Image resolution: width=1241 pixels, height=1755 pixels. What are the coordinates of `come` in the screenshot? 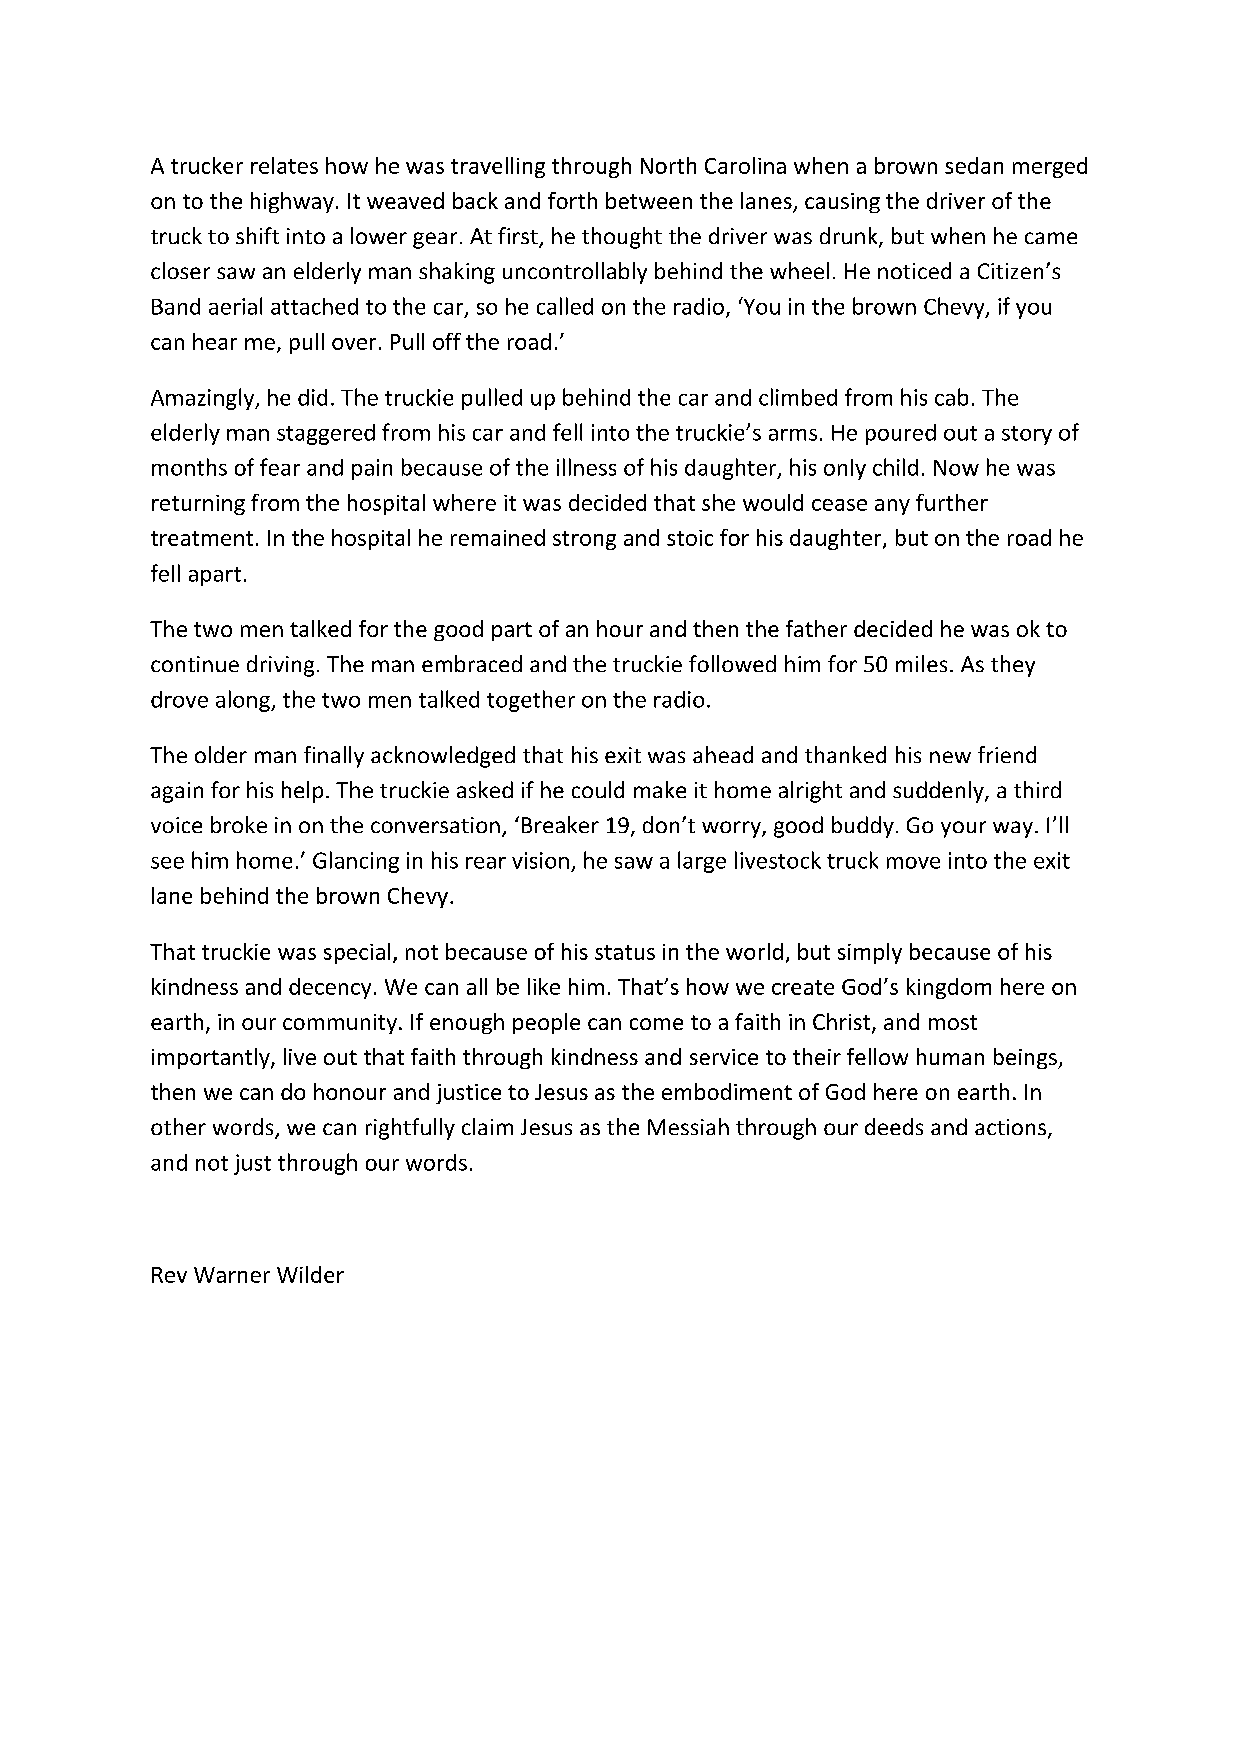 It's located at (656, 1024).
